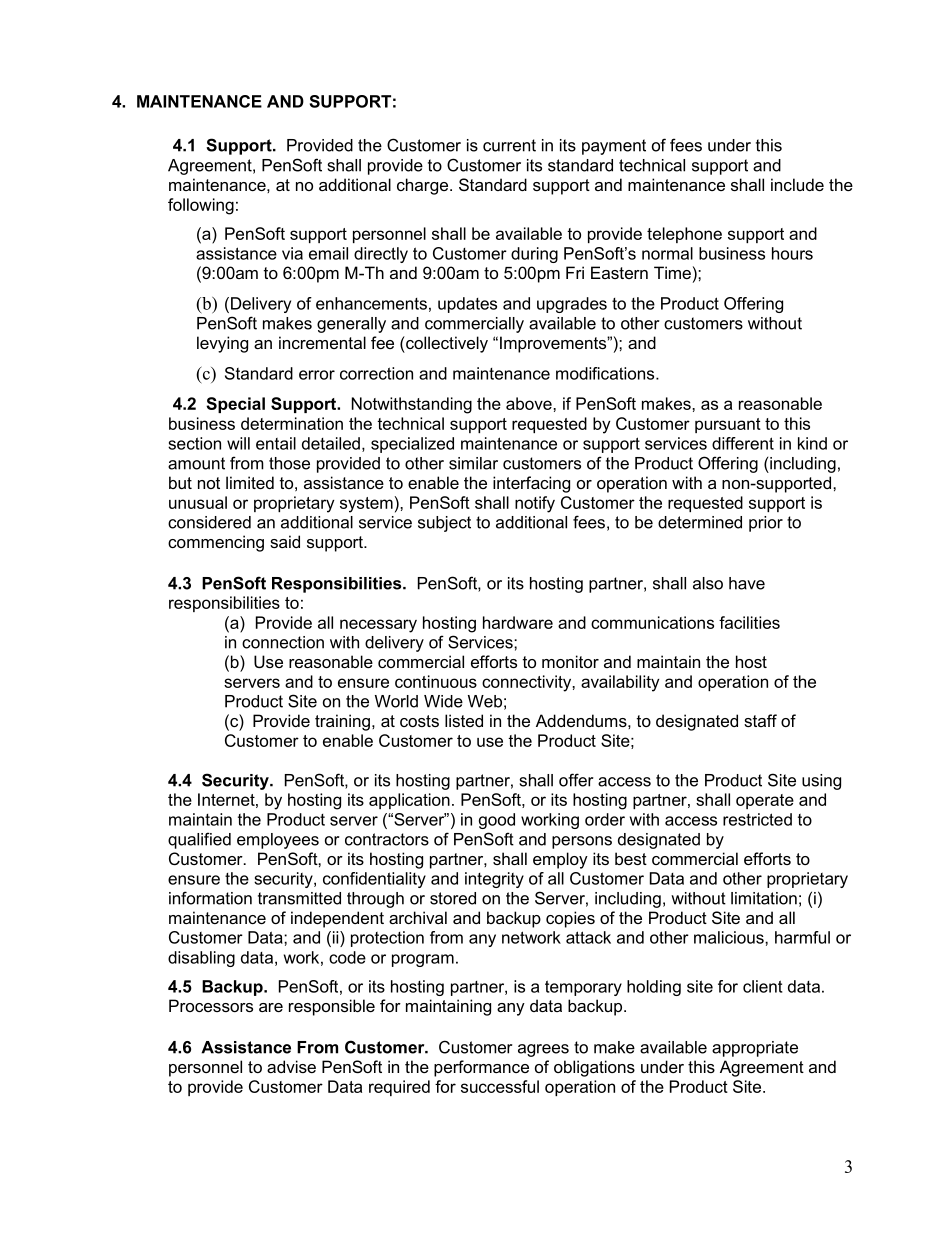 The width and height of the document is (952, 1233). What do you see at coordinates (473, 463) in the document?
I see `similar` at bounding box center [473, 463].
